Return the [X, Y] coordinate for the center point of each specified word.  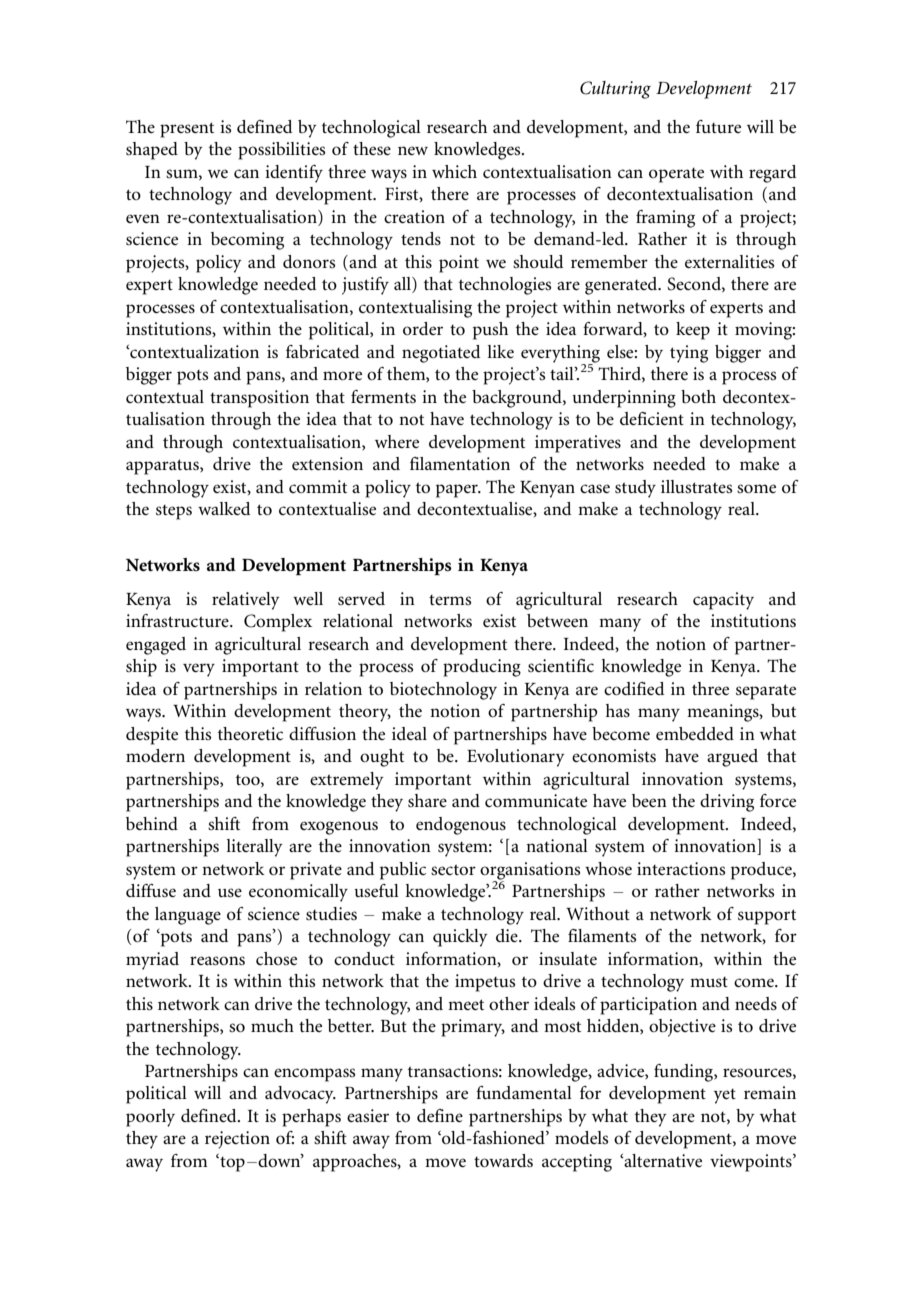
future [718, 126]
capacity [723, 601]
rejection [237, 1140]
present [187, 130]
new [413, 150]
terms [450, 600]
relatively [246, 601]
